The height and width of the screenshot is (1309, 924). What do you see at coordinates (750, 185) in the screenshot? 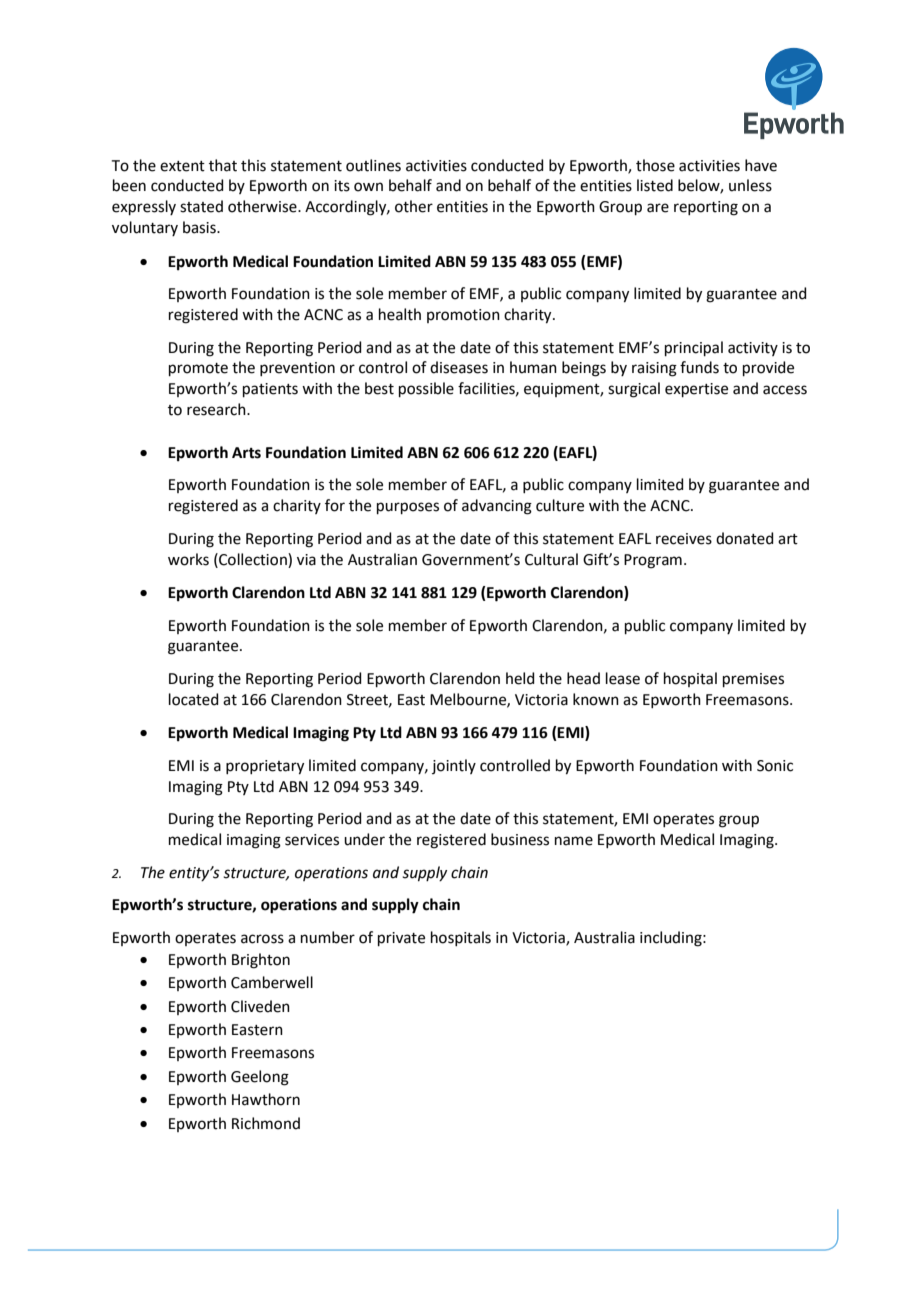
I see `unless` at bounding box center [750, 185].
